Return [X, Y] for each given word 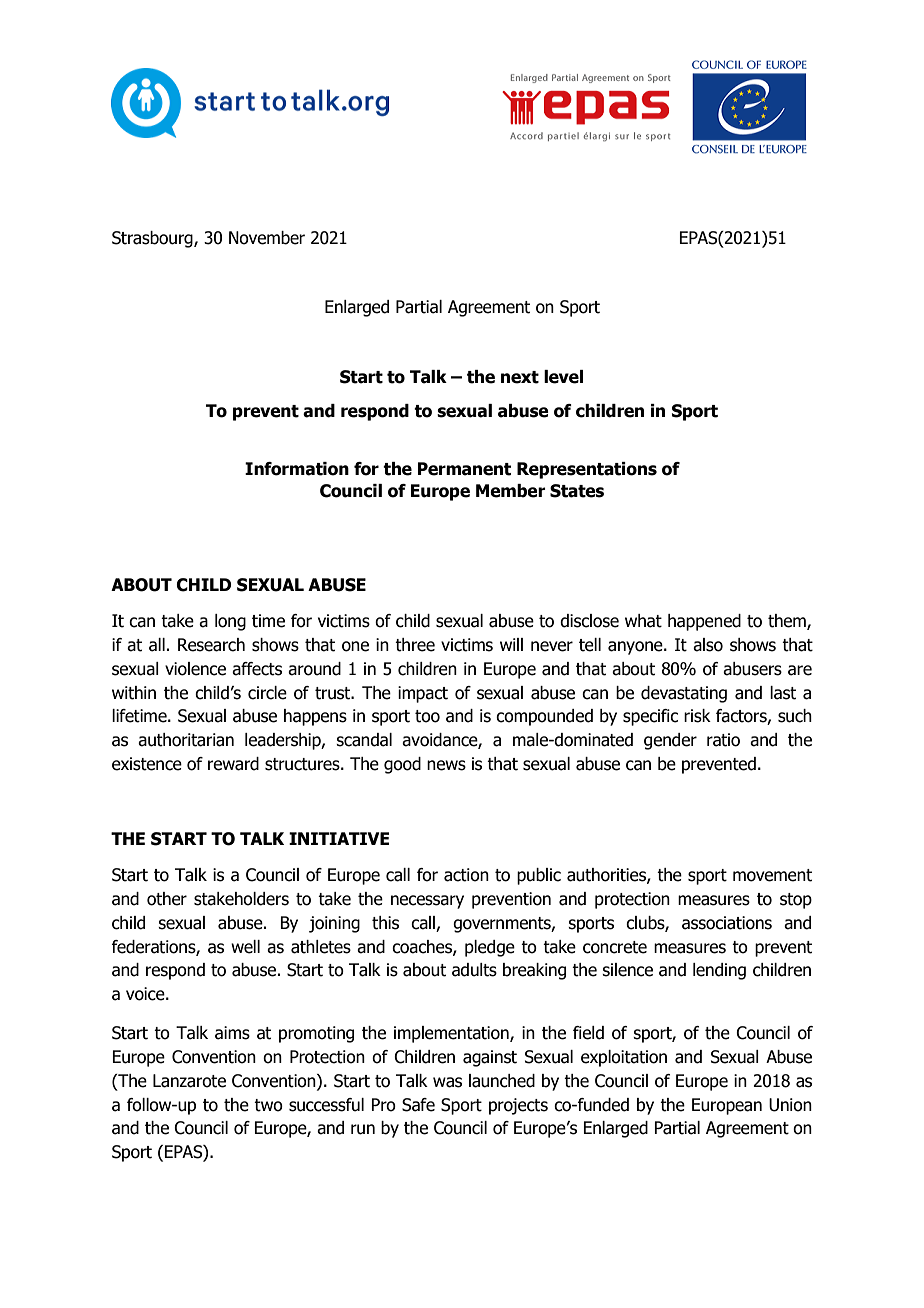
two [268, 1105]
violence [195, 669]
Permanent [464, 469]
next [520, 377]
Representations [587, 470]
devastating [684, 694]
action [466, 875]
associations [727, 923]
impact [423, 694]
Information [297, 469]
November [267, 238]
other [167, 899]
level [563, 377]
